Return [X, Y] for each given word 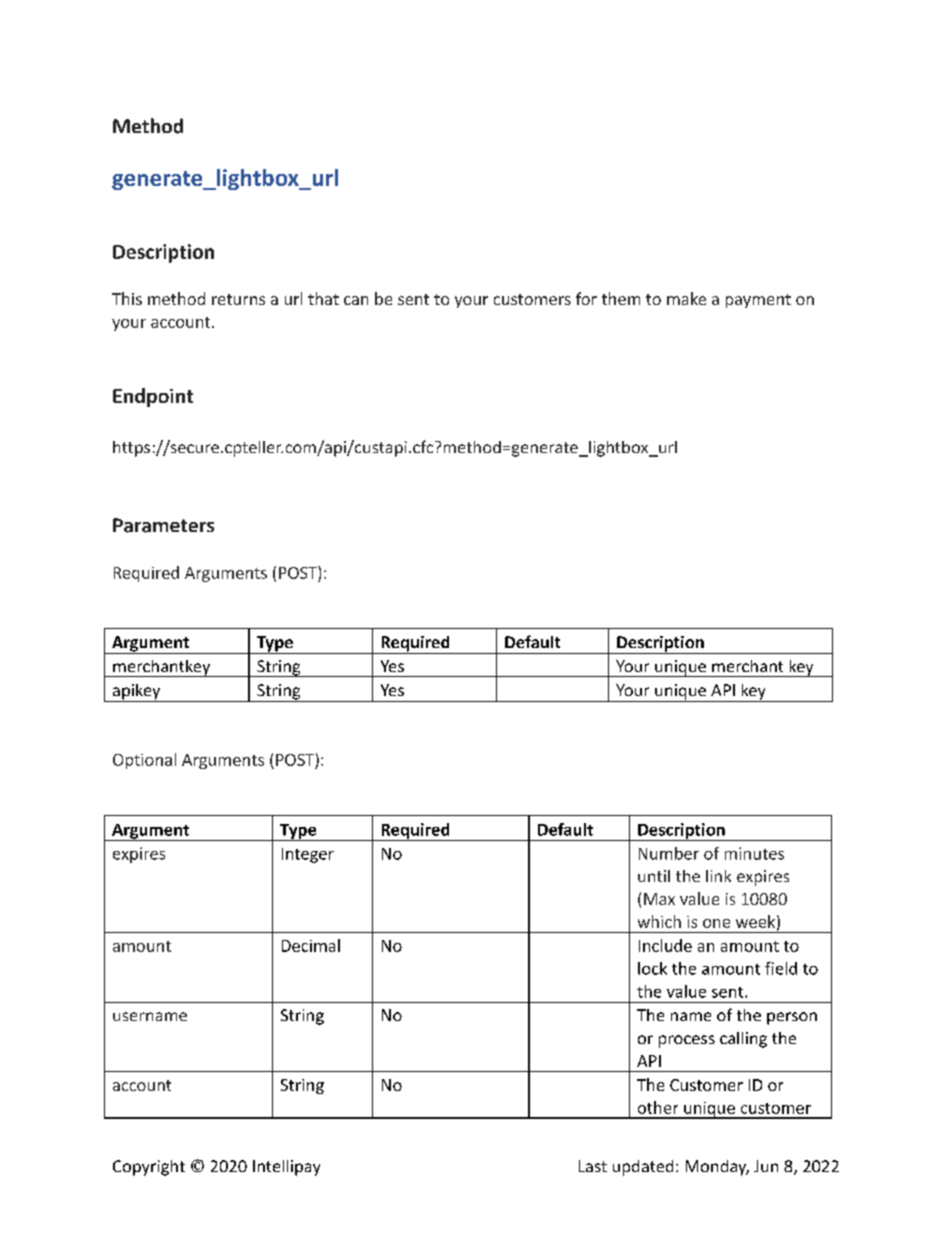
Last [593, 1166]
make [686, 298]
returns [238, 299]
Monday [717, 1168]
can [356, 300]
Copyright [149, 1168]
